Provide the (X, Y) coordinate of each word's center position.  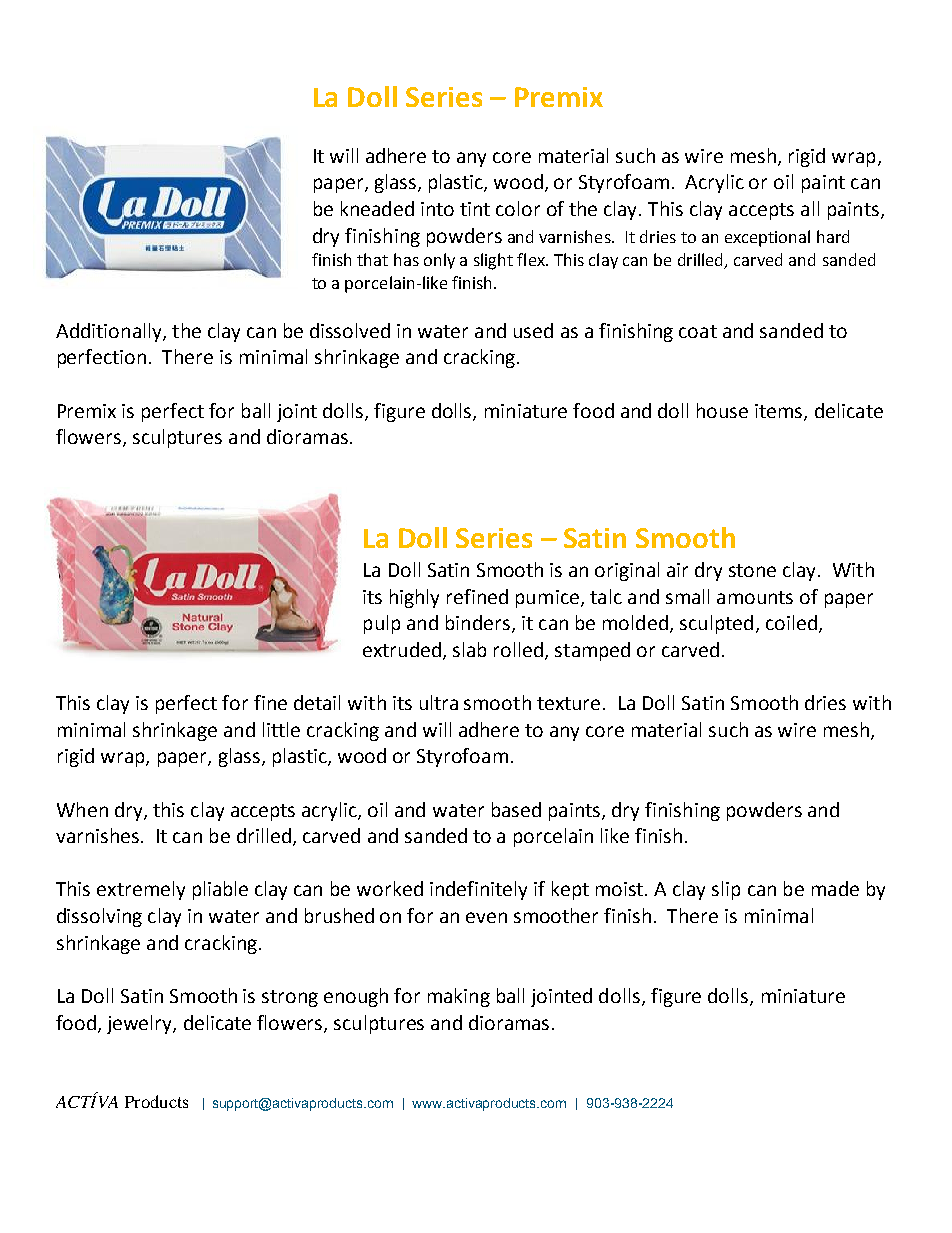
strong (290, 998)
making (459, 997)
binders (478, 622)
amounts (755, 597)
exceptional (767, 238)
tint (475, 209)
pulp (382, 624)
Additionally (110, 332)
